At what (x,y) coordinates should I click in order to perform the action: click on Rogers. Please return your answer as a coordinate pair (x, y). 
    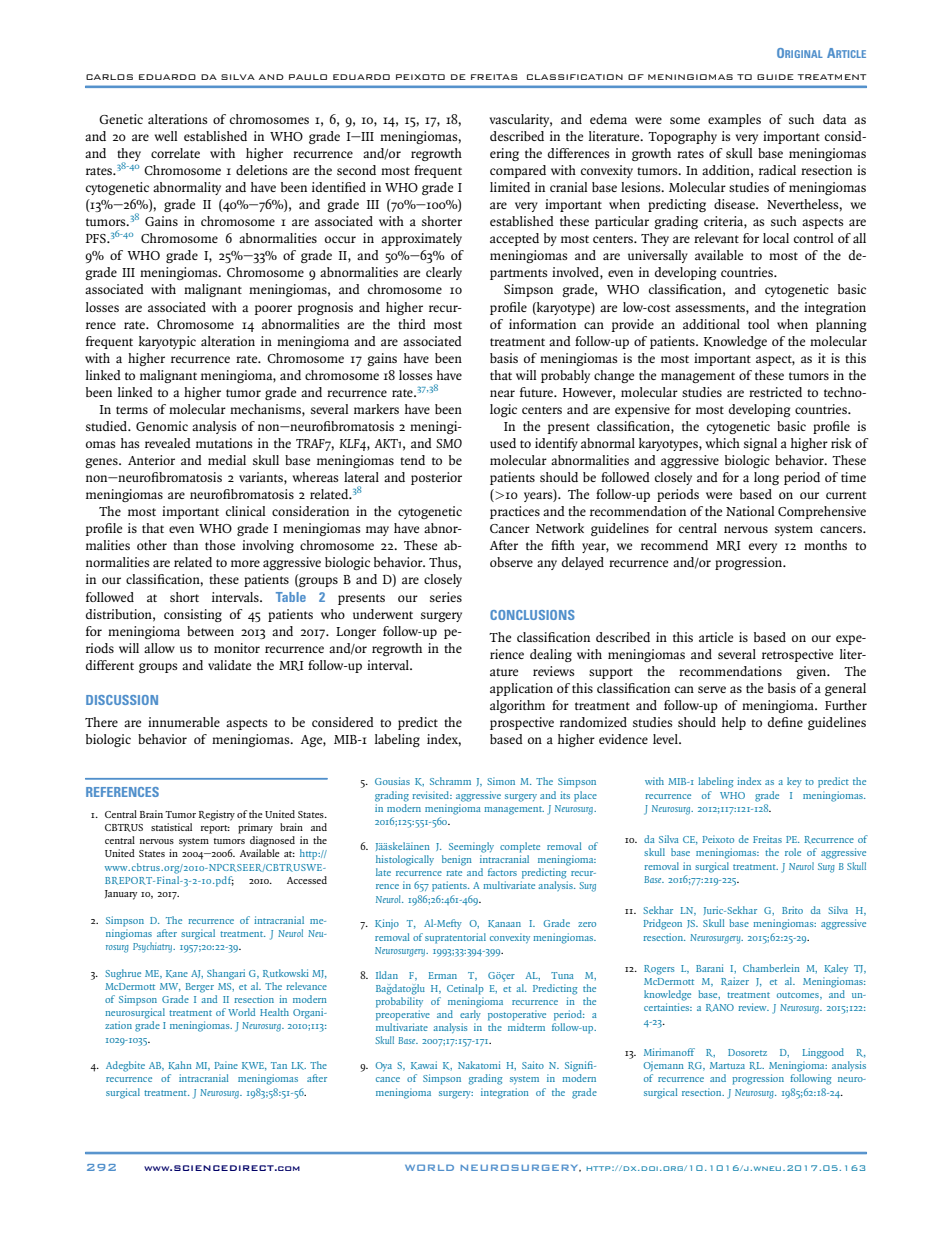
    Looking at the image, I should click on (659, 970).
